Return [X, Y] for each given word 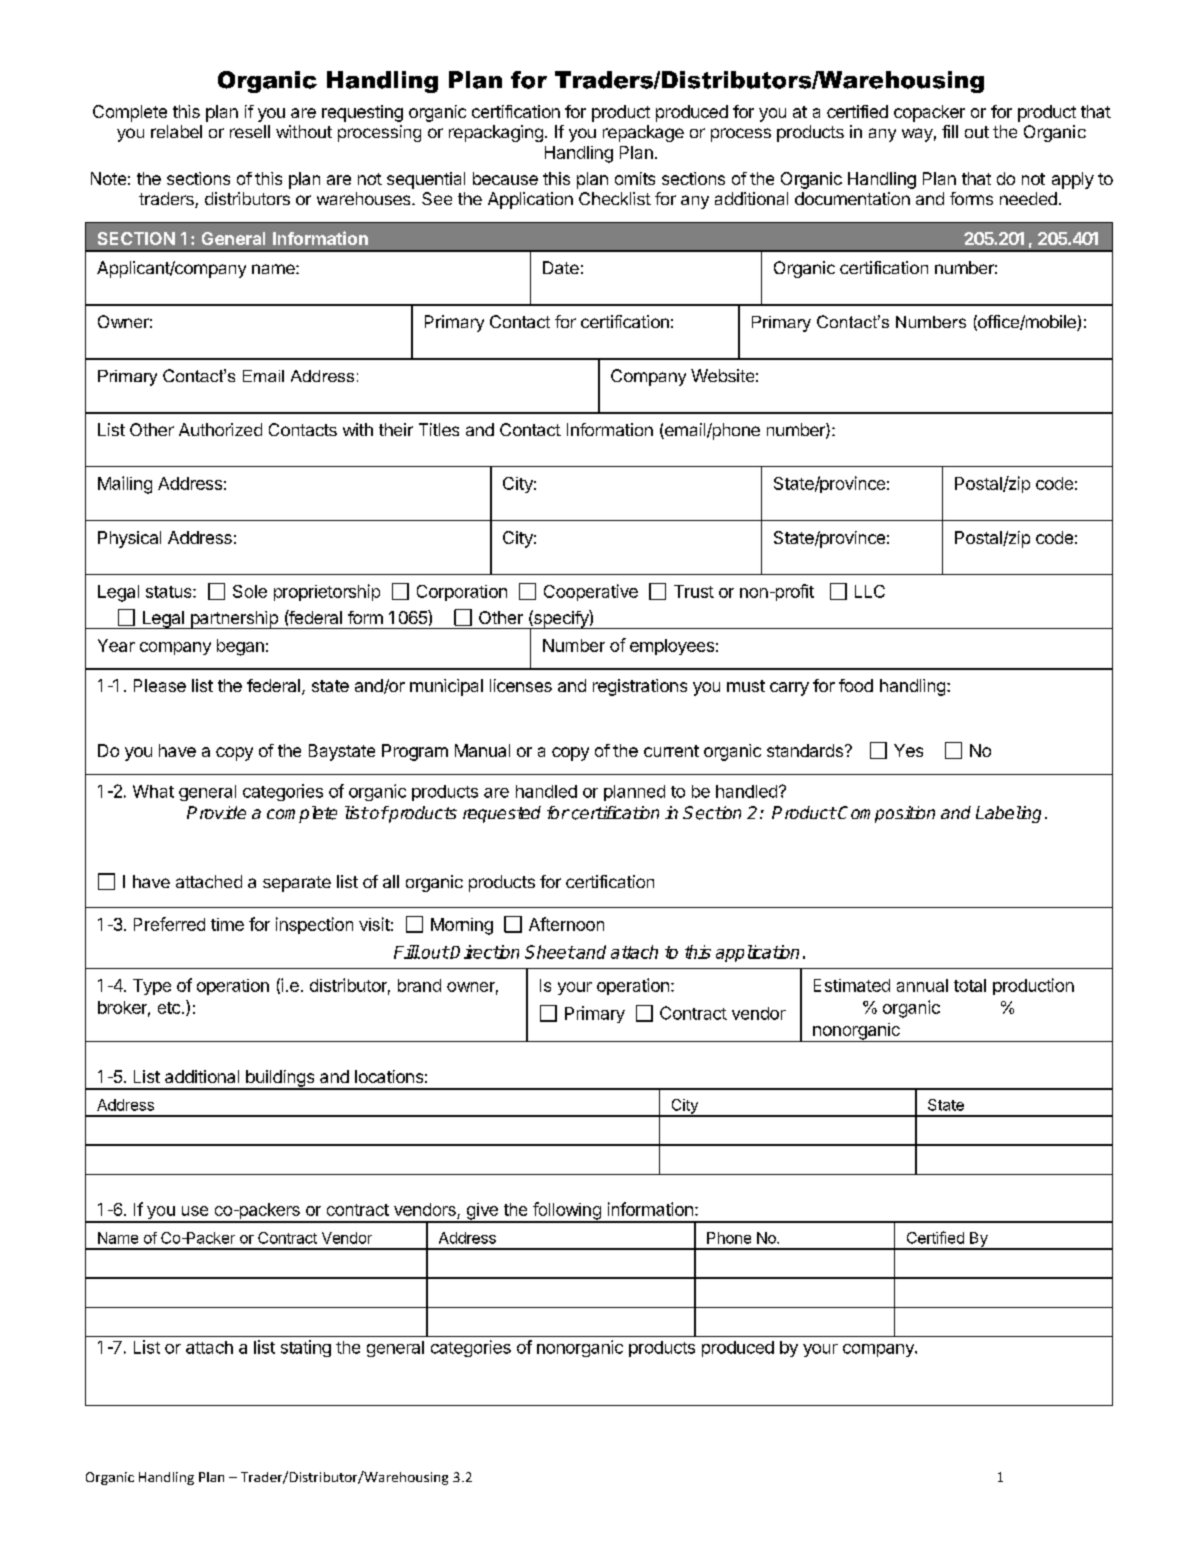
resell [250, 131]
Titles [439, 429]
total [970, 985]
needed [1028, 198]
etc [169, 1008]
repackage [643, 133]
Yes [908, 750]
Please [160, 685]
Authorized [220, 429]
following [567, 1212]
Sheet [550, 952]
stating [306, 1348]
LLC [870, 591]
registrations [640, 687]
